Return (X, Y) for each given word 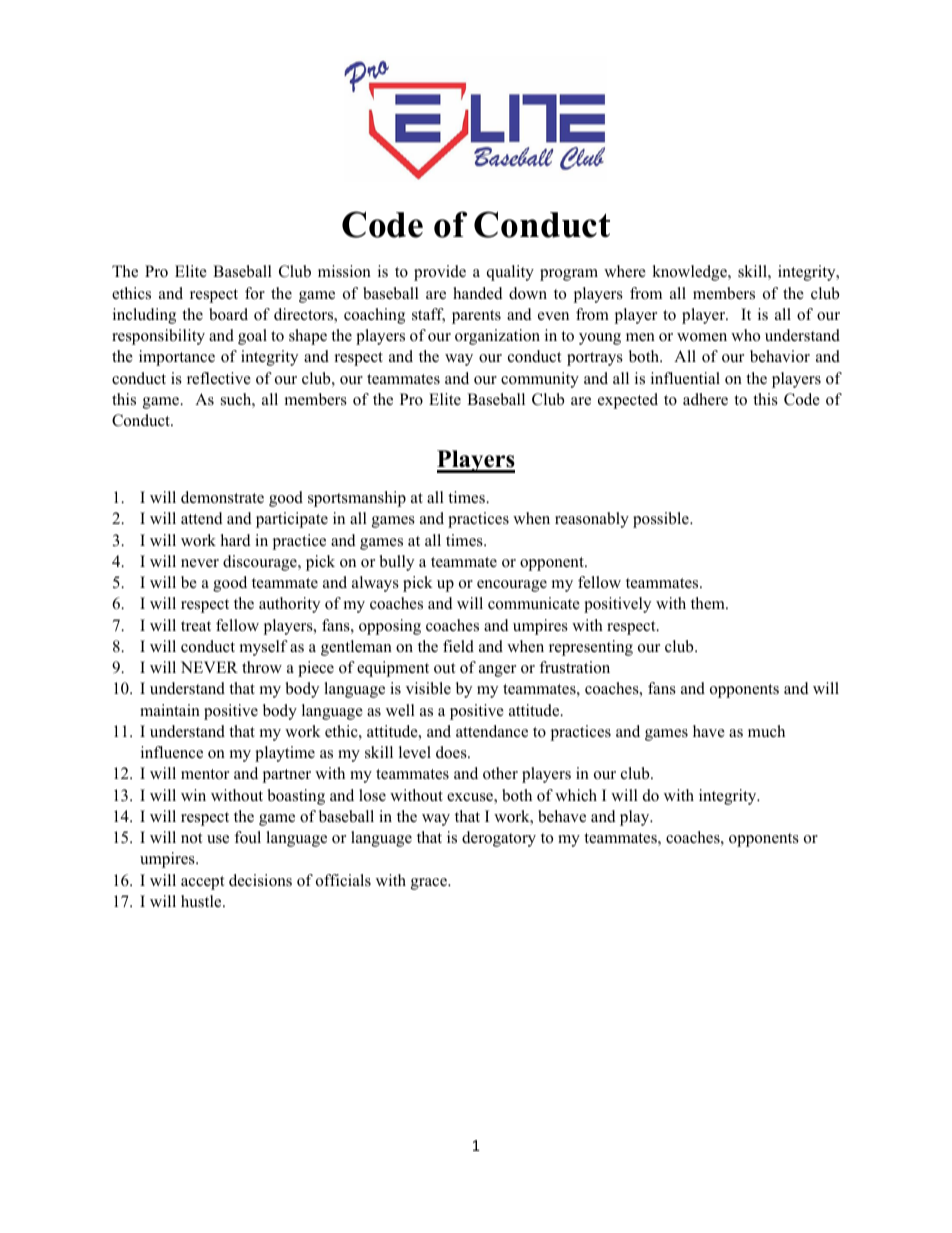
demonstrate (222, 497)
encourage (512, 586)
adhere (705, 399)
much (766, 731)
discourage (261, 563)
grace (430, 884)
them (709, 603)
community (540, 380)
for (255, 293)
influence (172, 752)
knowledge (690, 273)
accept (202, 883)
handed (478, 293)
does (452, 752)
